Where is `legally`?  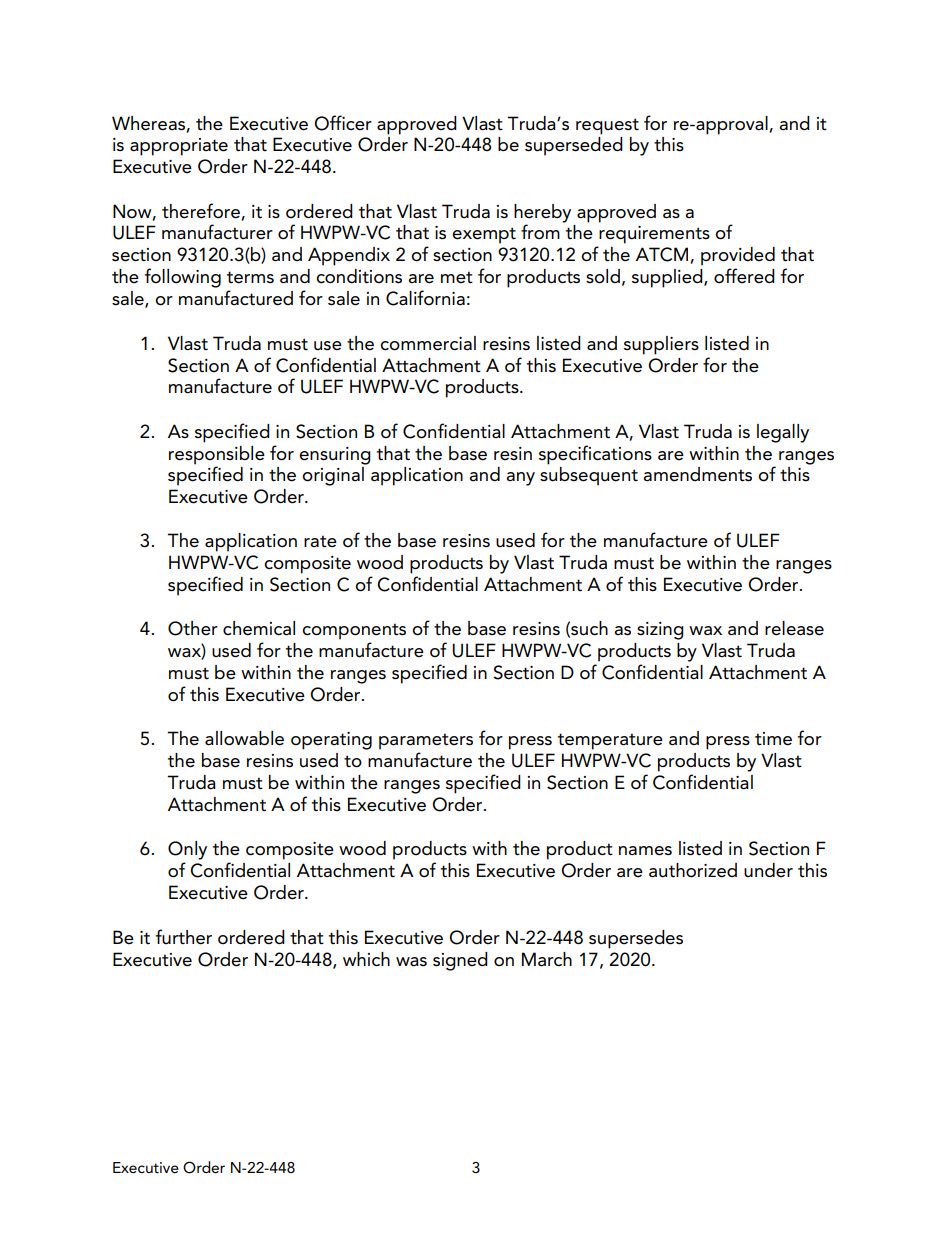 legally is located at coordinates (783, 433).
